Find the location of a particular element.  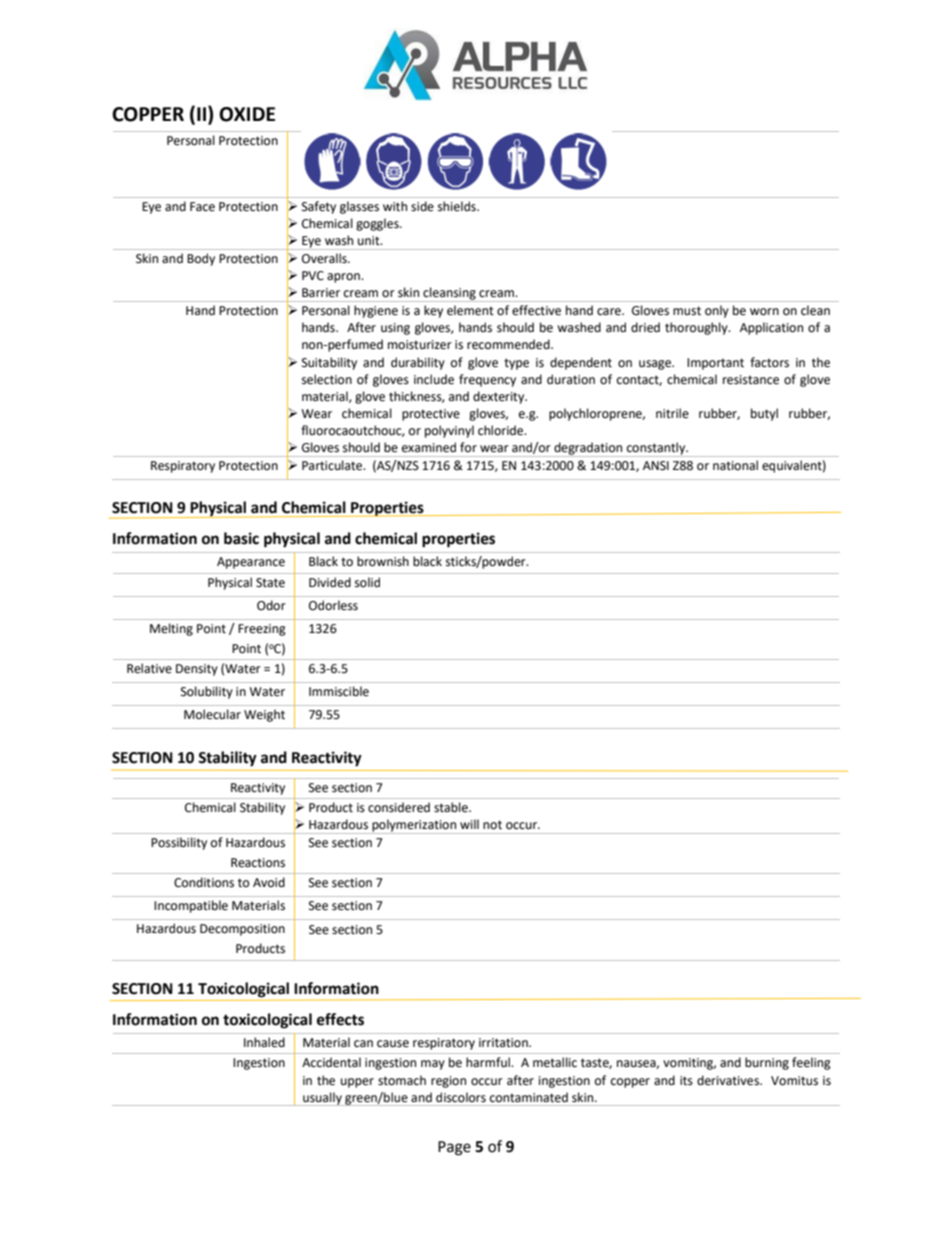

stable is located at coordinates (452, 807).
